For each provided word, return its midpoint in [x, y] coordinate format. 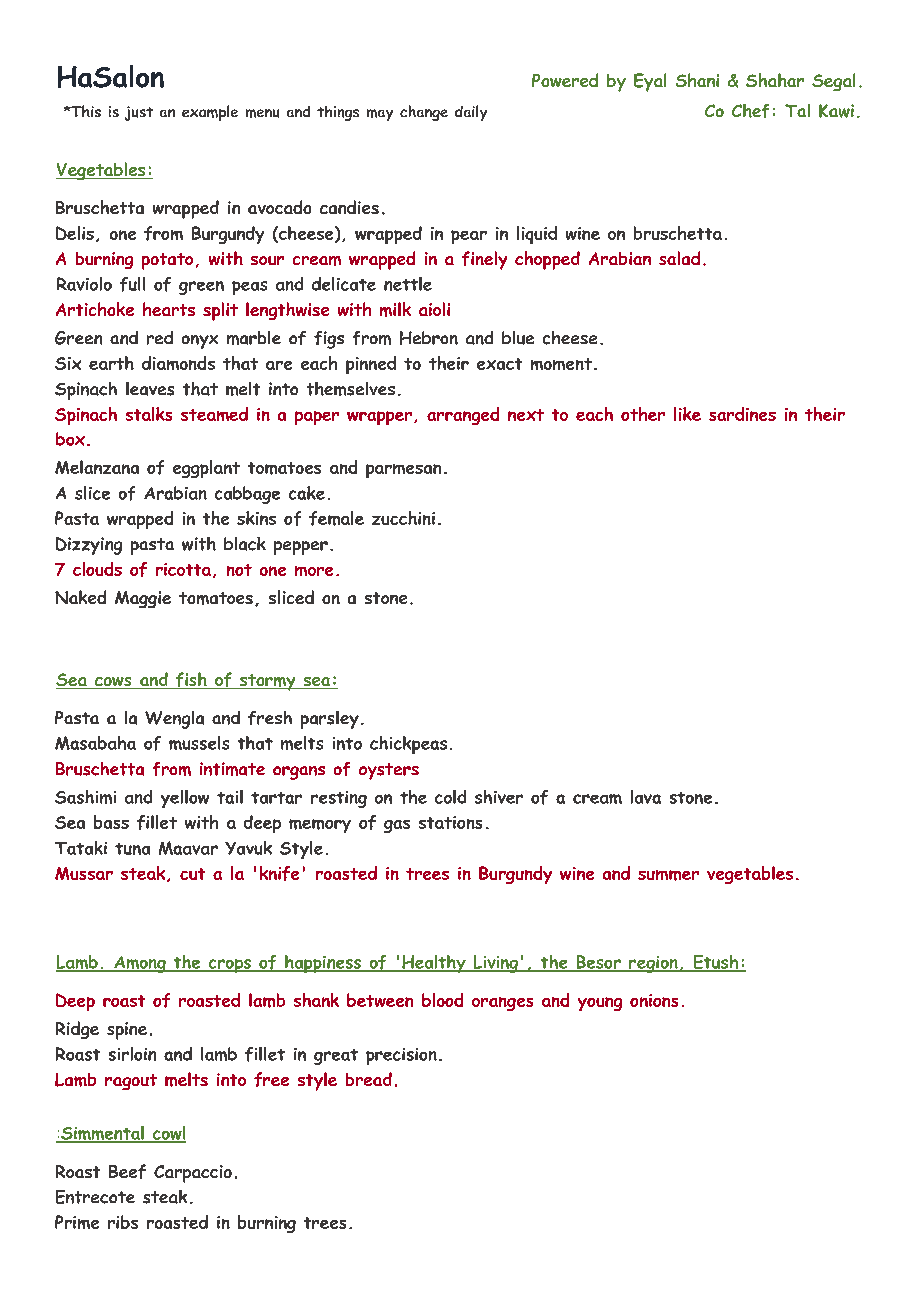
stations [450, 822]
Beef [127, 1171]
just [139, 113]
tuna [132, 849]
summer [668, 875]
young [600, 1004]
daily [471, 113]
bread [369, 1079]
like [687, 414]
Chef [750, 111]
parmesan [403, 471]
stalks [149, 414]
